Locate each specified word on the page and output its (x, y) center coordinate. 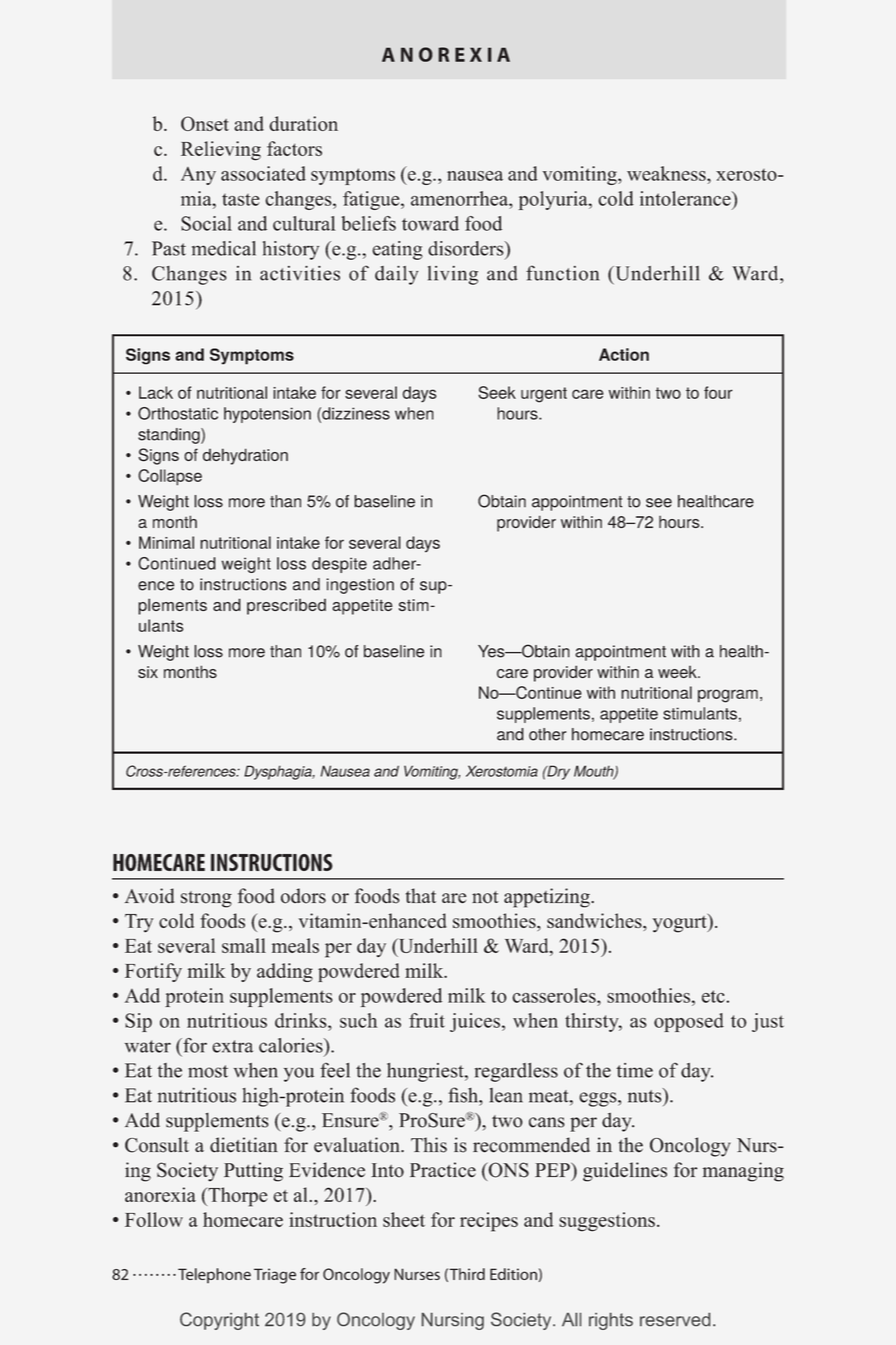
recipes (489, 1222)
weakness (667, 173)
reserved (675, 1319)
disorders (467, 248)
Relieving (221, 151)
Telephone (214, 1275)
